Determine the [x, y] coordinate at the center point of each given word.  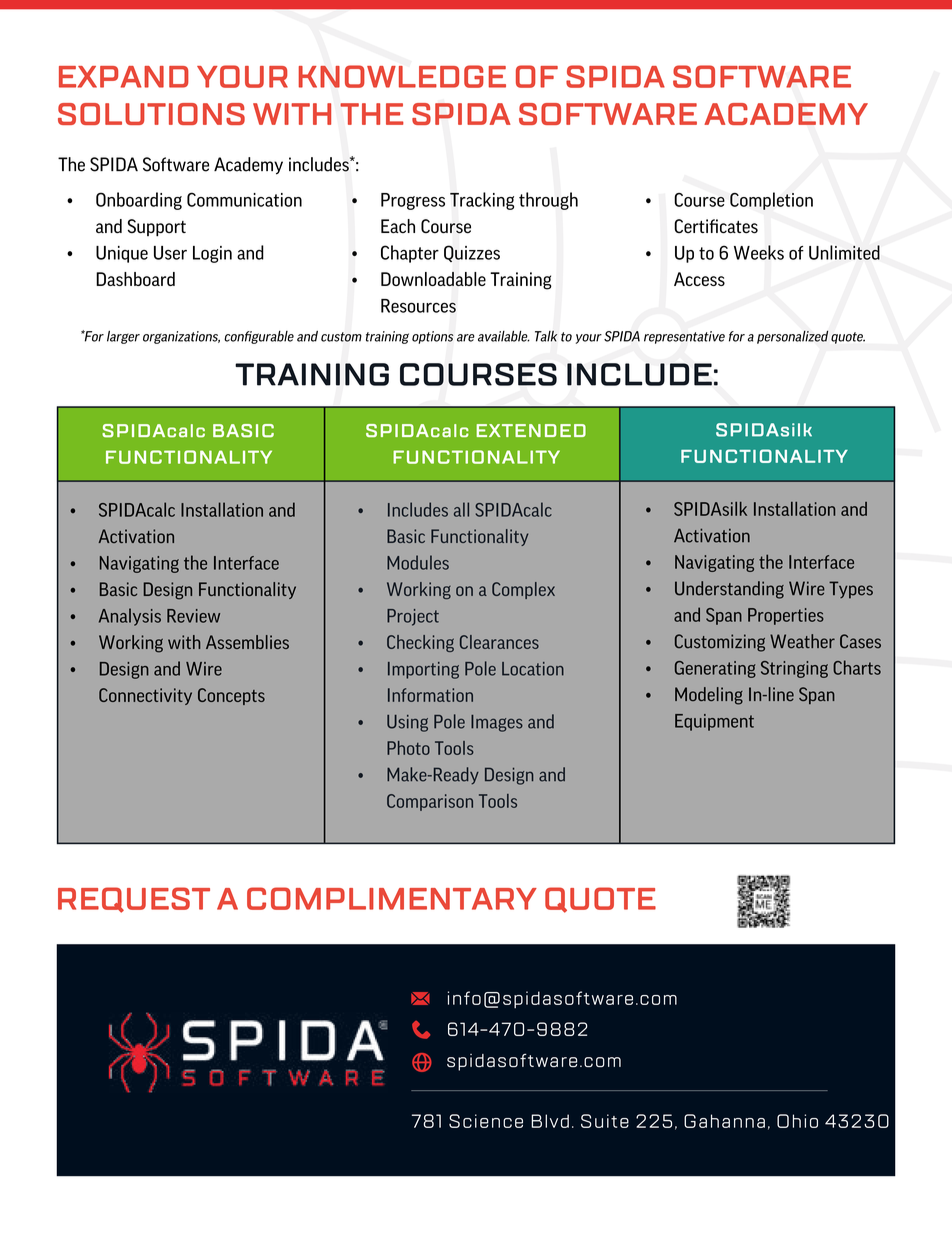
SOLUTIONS [151, 114]
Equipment [714, 722]
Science [486, 1121]
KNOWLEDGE [402, 76]
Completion [771, 201]
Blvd [550, 1121]
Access [699, 279]
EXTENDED [531, 430]
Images [497, 723]
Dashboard [135, 279]
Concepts [231, 696]
